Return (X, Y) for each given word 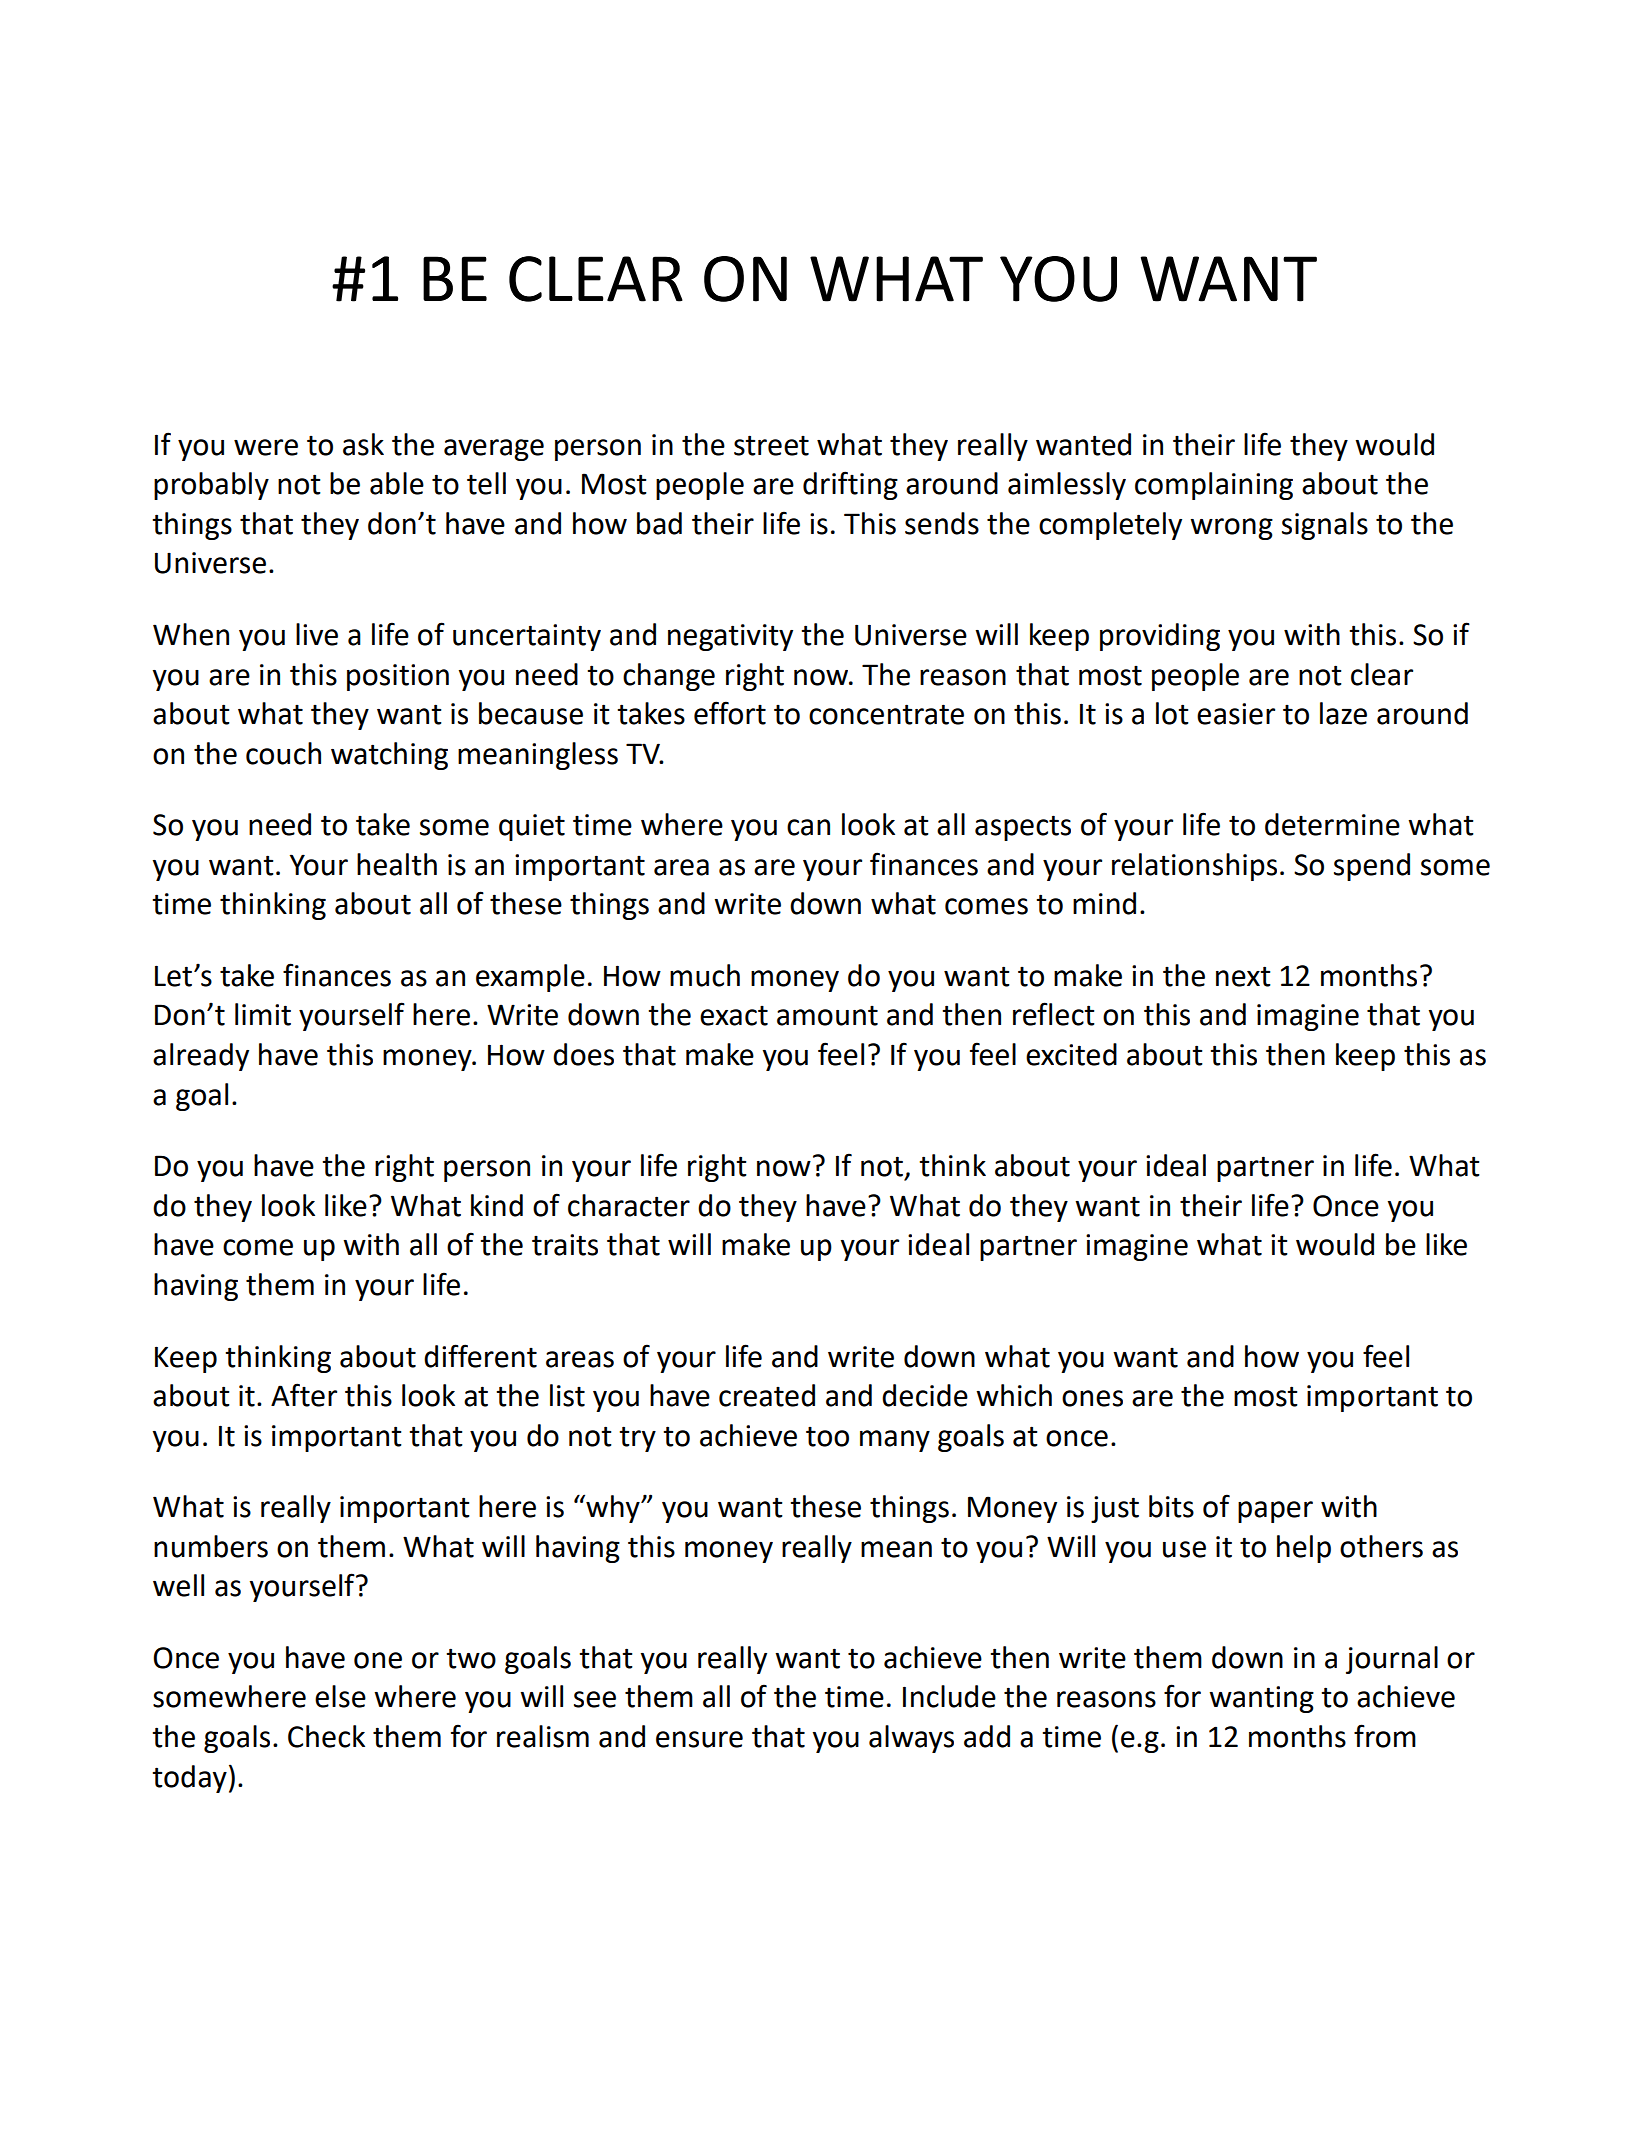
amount (827, 1016)
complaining (1214, 486)
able (397, 483)
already (201, 1057)
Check (326, 1736)
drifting (850, 485)
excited (1071, 1054)
